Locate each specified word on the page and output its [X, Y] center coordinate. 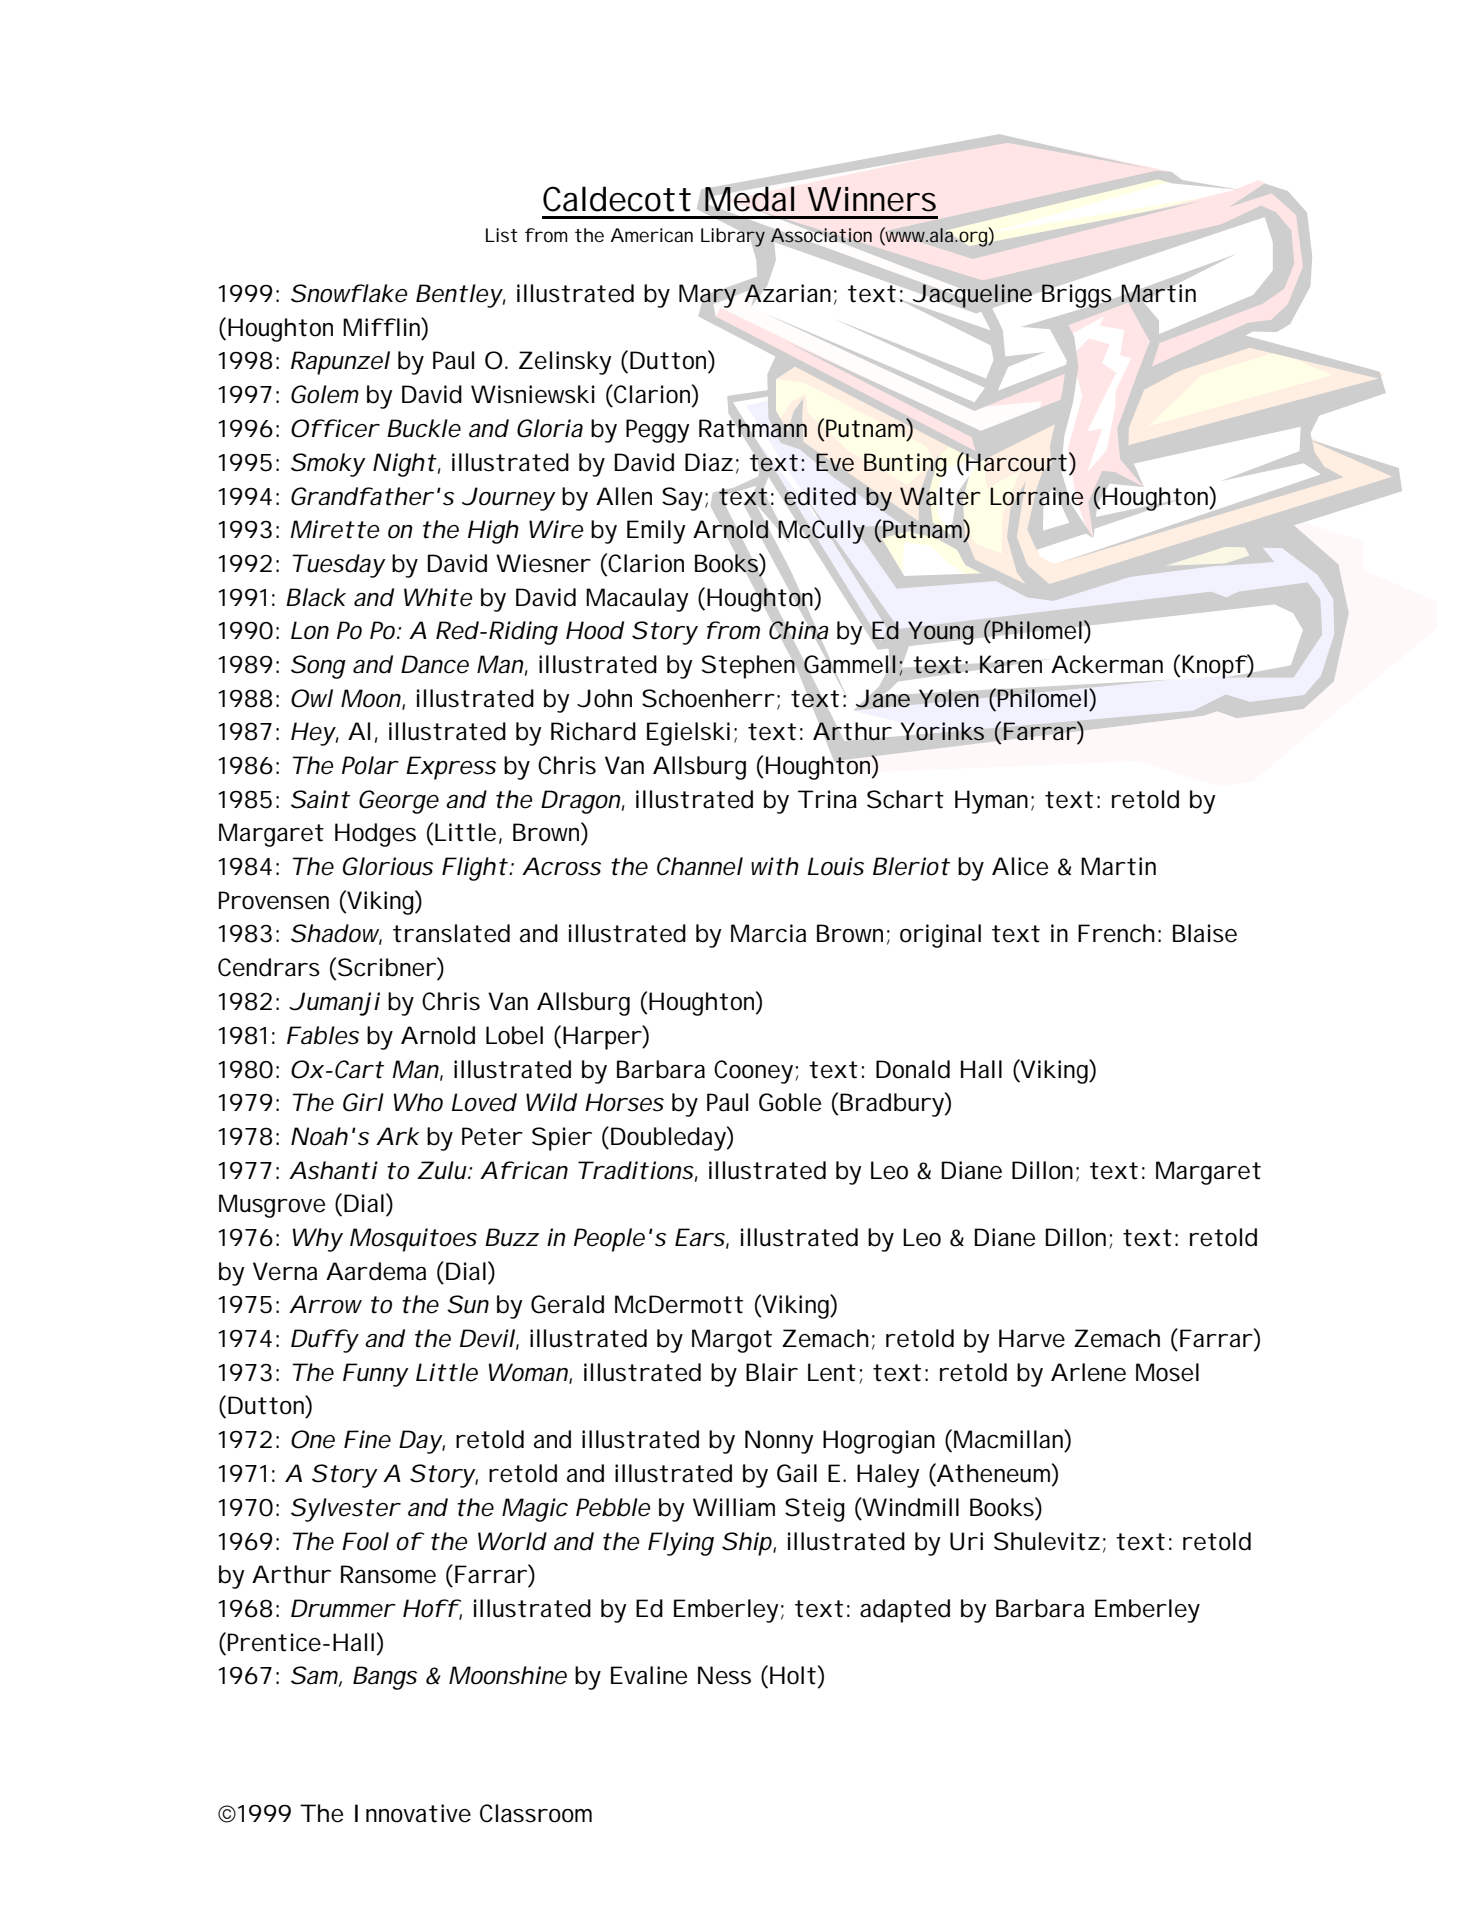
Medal [749, 199]
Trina [827, 799]
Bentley [459, 296]
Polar [369, 765]
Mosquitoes [413, 1240]
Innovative [413, 1813]
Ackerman [1107, 664]
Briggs [1077, 296]
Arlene [1088, 1372]
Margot [732, 1341]
